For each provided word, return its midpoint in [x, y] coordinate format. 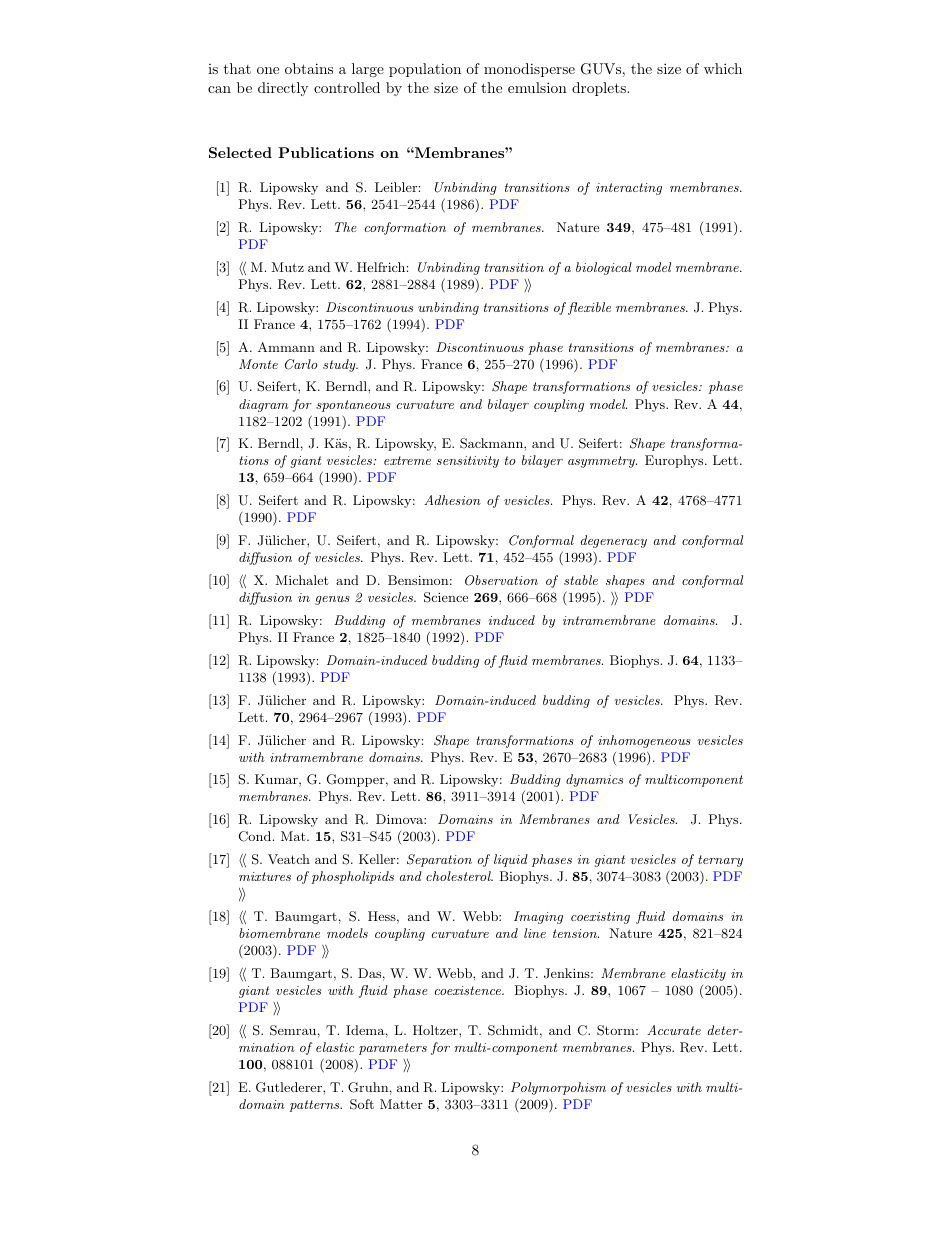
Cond [256, 836]
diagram [263, 405]
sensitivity [468, 462]
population [425, 70]
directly [283, 89]
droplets [600, 89]
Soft [362, 1104]
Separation [439, 860]
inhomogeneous [644, 741]
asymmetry [602, 462]
